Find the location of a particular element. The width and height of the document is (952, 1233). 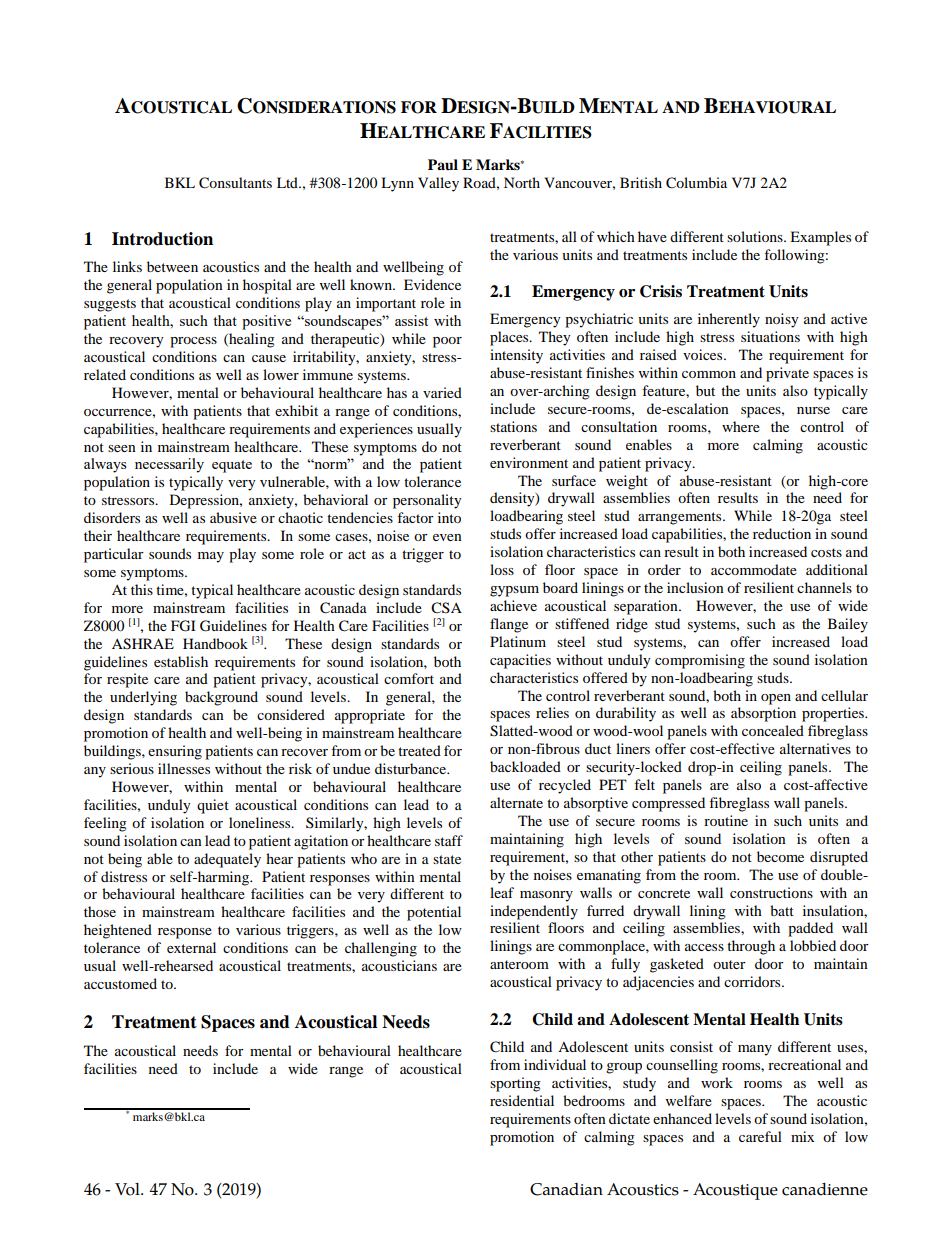

open is located at coordinates (776, 699).
